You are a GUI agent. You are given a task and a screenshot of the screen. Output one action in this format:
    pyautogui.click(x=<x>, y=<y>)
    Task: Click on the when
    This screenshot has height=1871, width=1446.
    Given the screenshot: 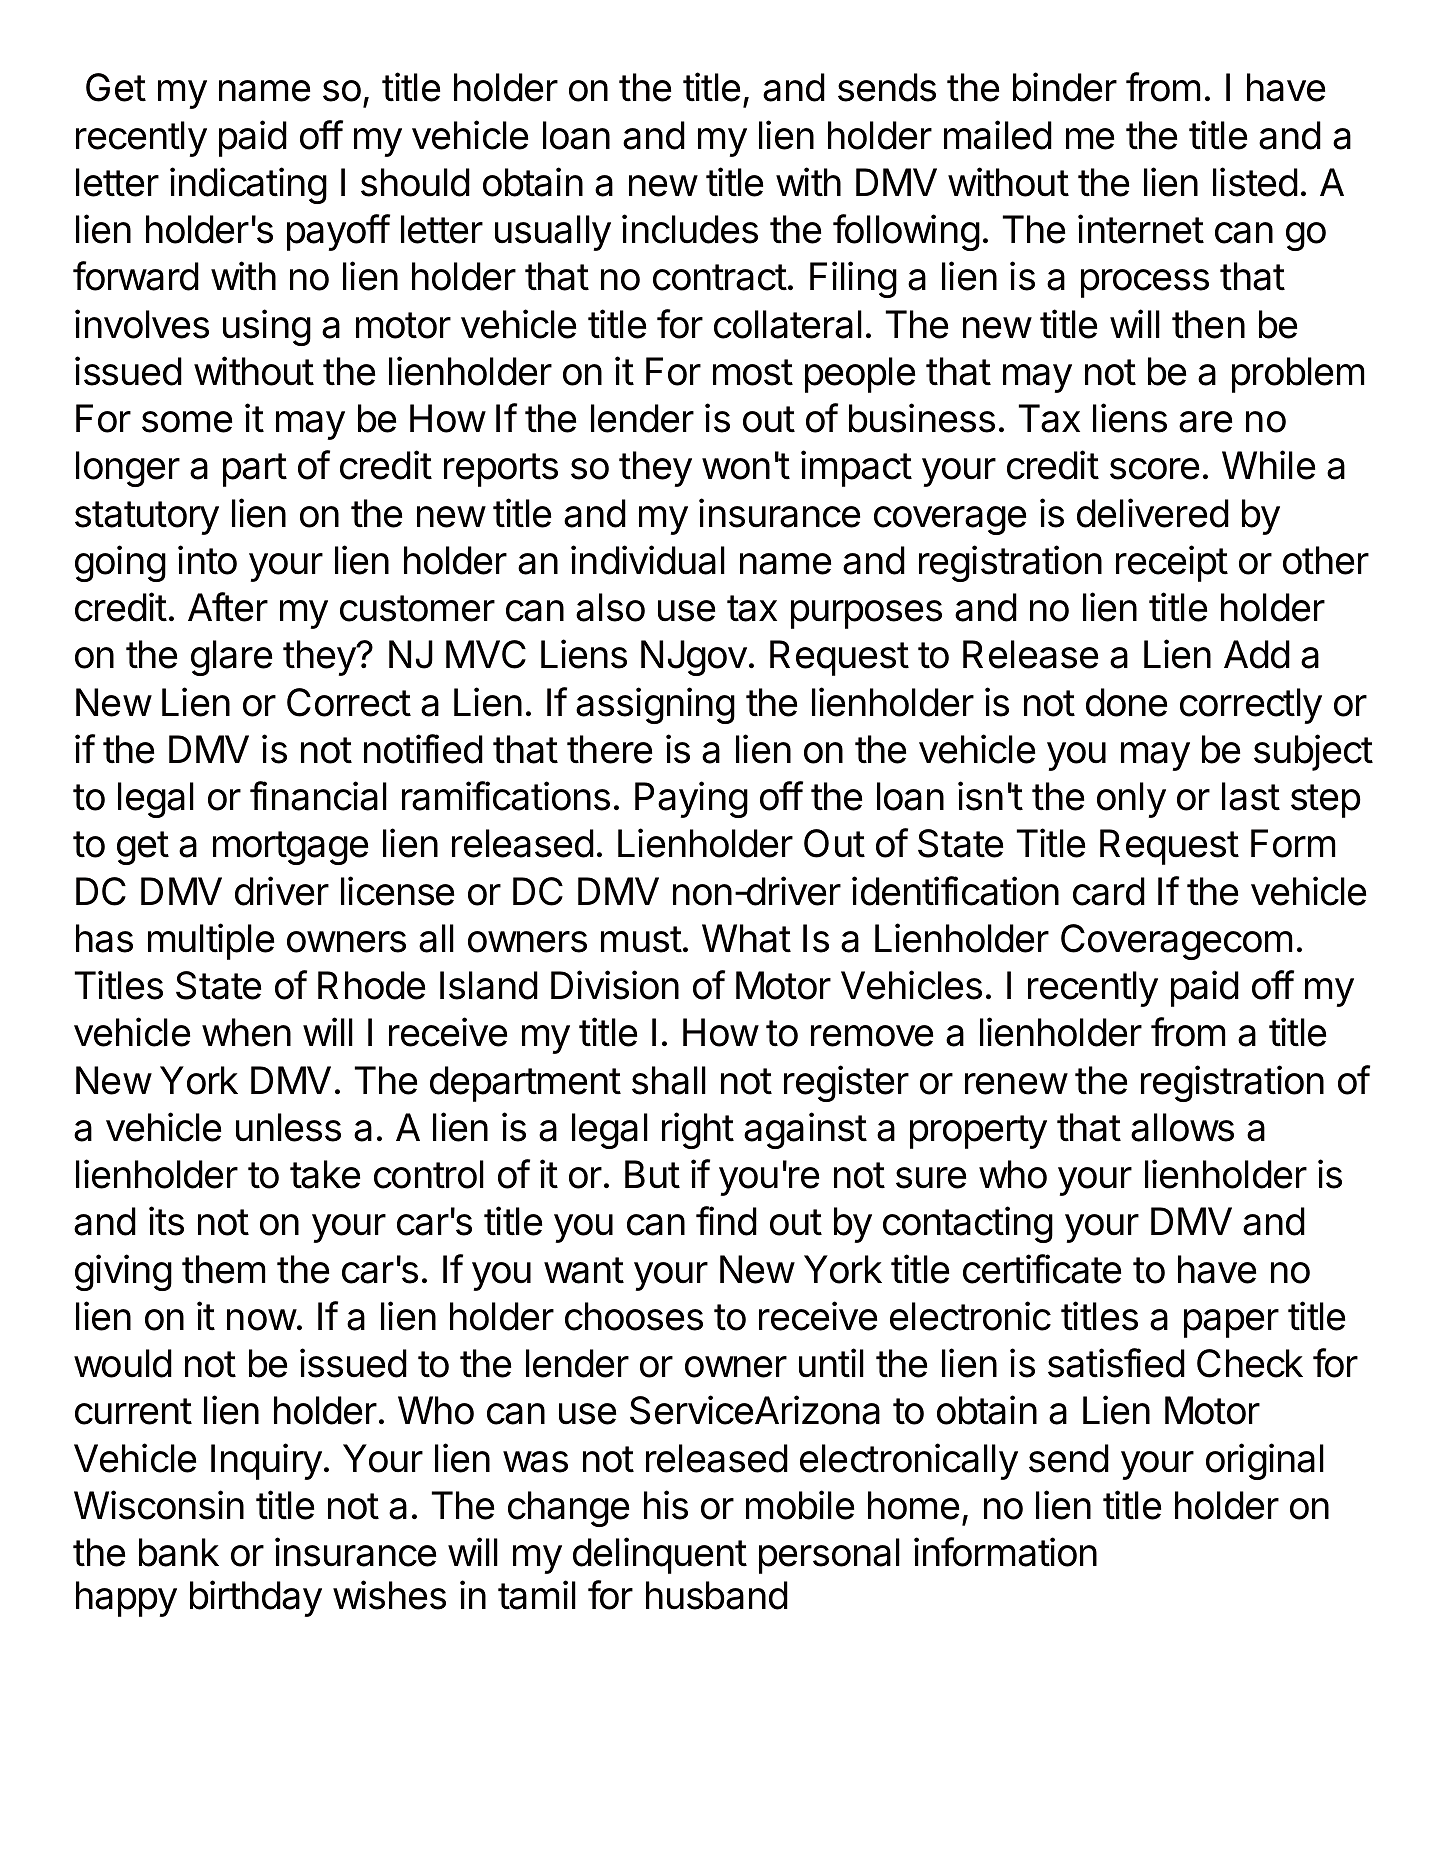 What is the action you would take?
    pyautogui.click(x=246, y=1032)
